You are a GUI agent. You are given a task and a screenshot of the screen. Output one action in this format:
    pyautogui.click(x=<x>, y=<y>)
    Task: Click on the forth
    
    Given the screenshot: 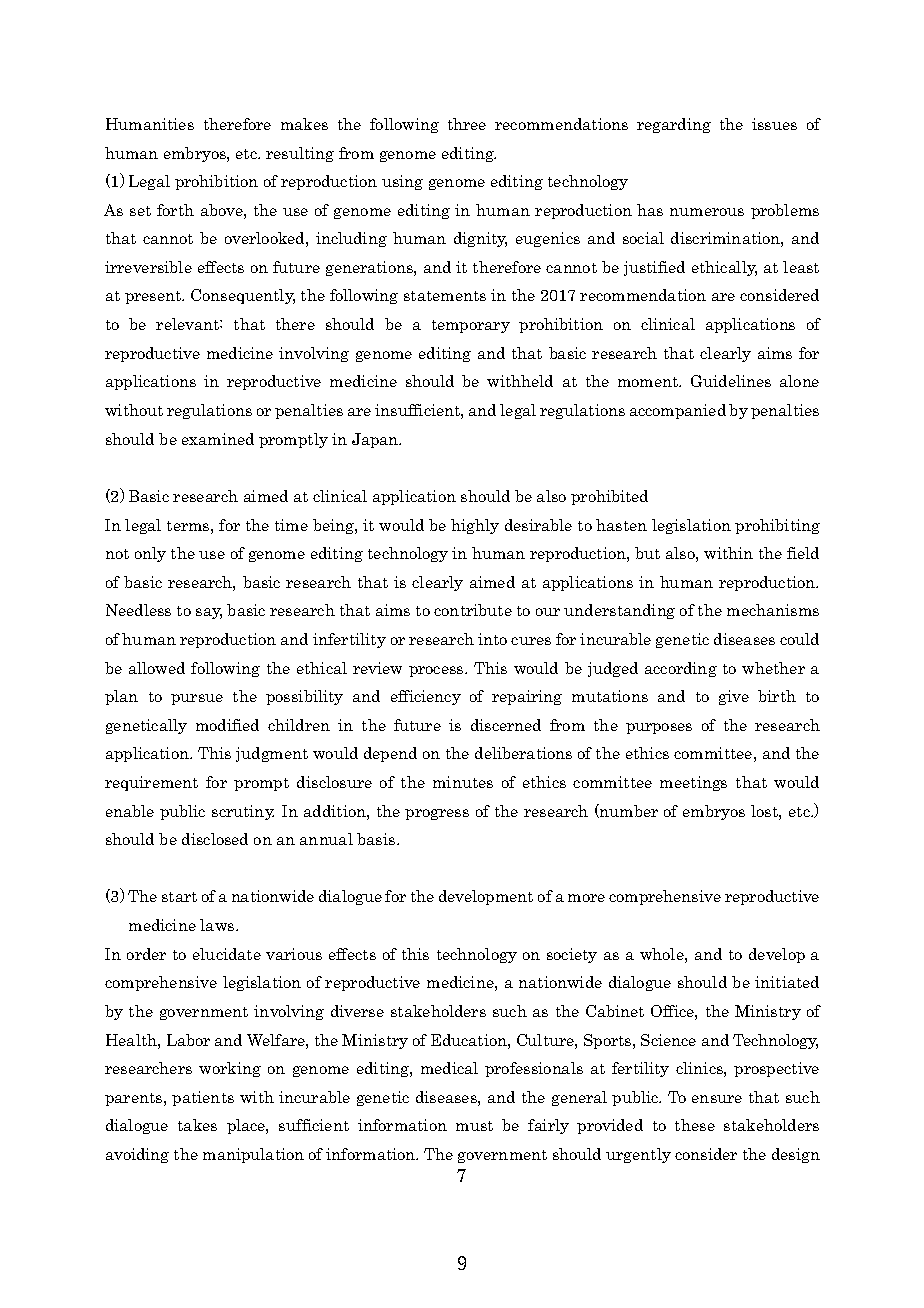 What is the action you would take?
    pyautogui.click(x=175, y=210)
